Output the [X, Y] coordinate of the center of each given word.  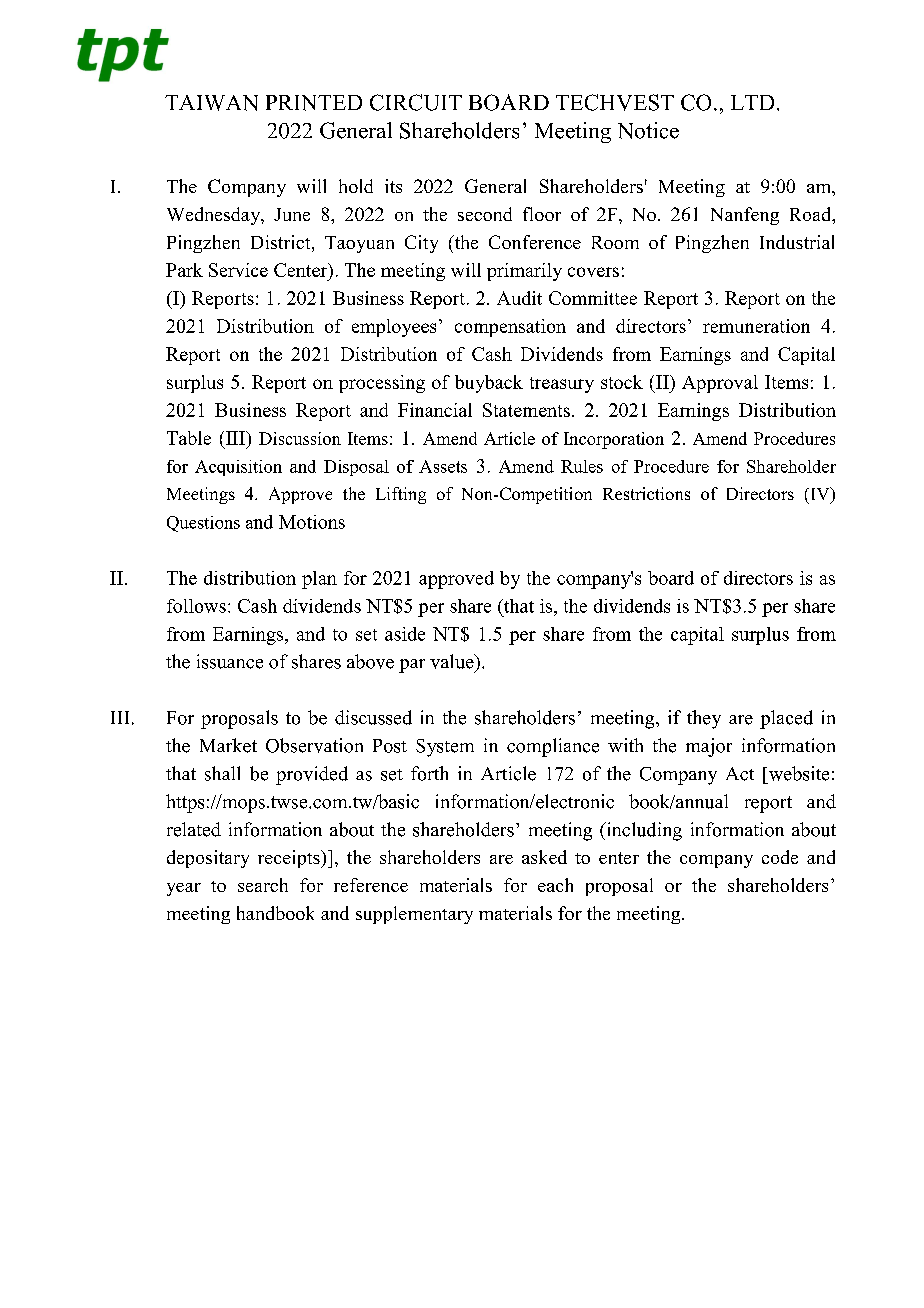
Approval [720, 384]
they [704, 719]
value [453, 661]
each [555, 885]
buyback [489, 384]
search [263, 885]
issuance [230, 661]
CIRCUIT [416, 102]
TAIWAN [211, 103]
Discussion [300, 438]
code [780, 857]
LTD [752, 102]
